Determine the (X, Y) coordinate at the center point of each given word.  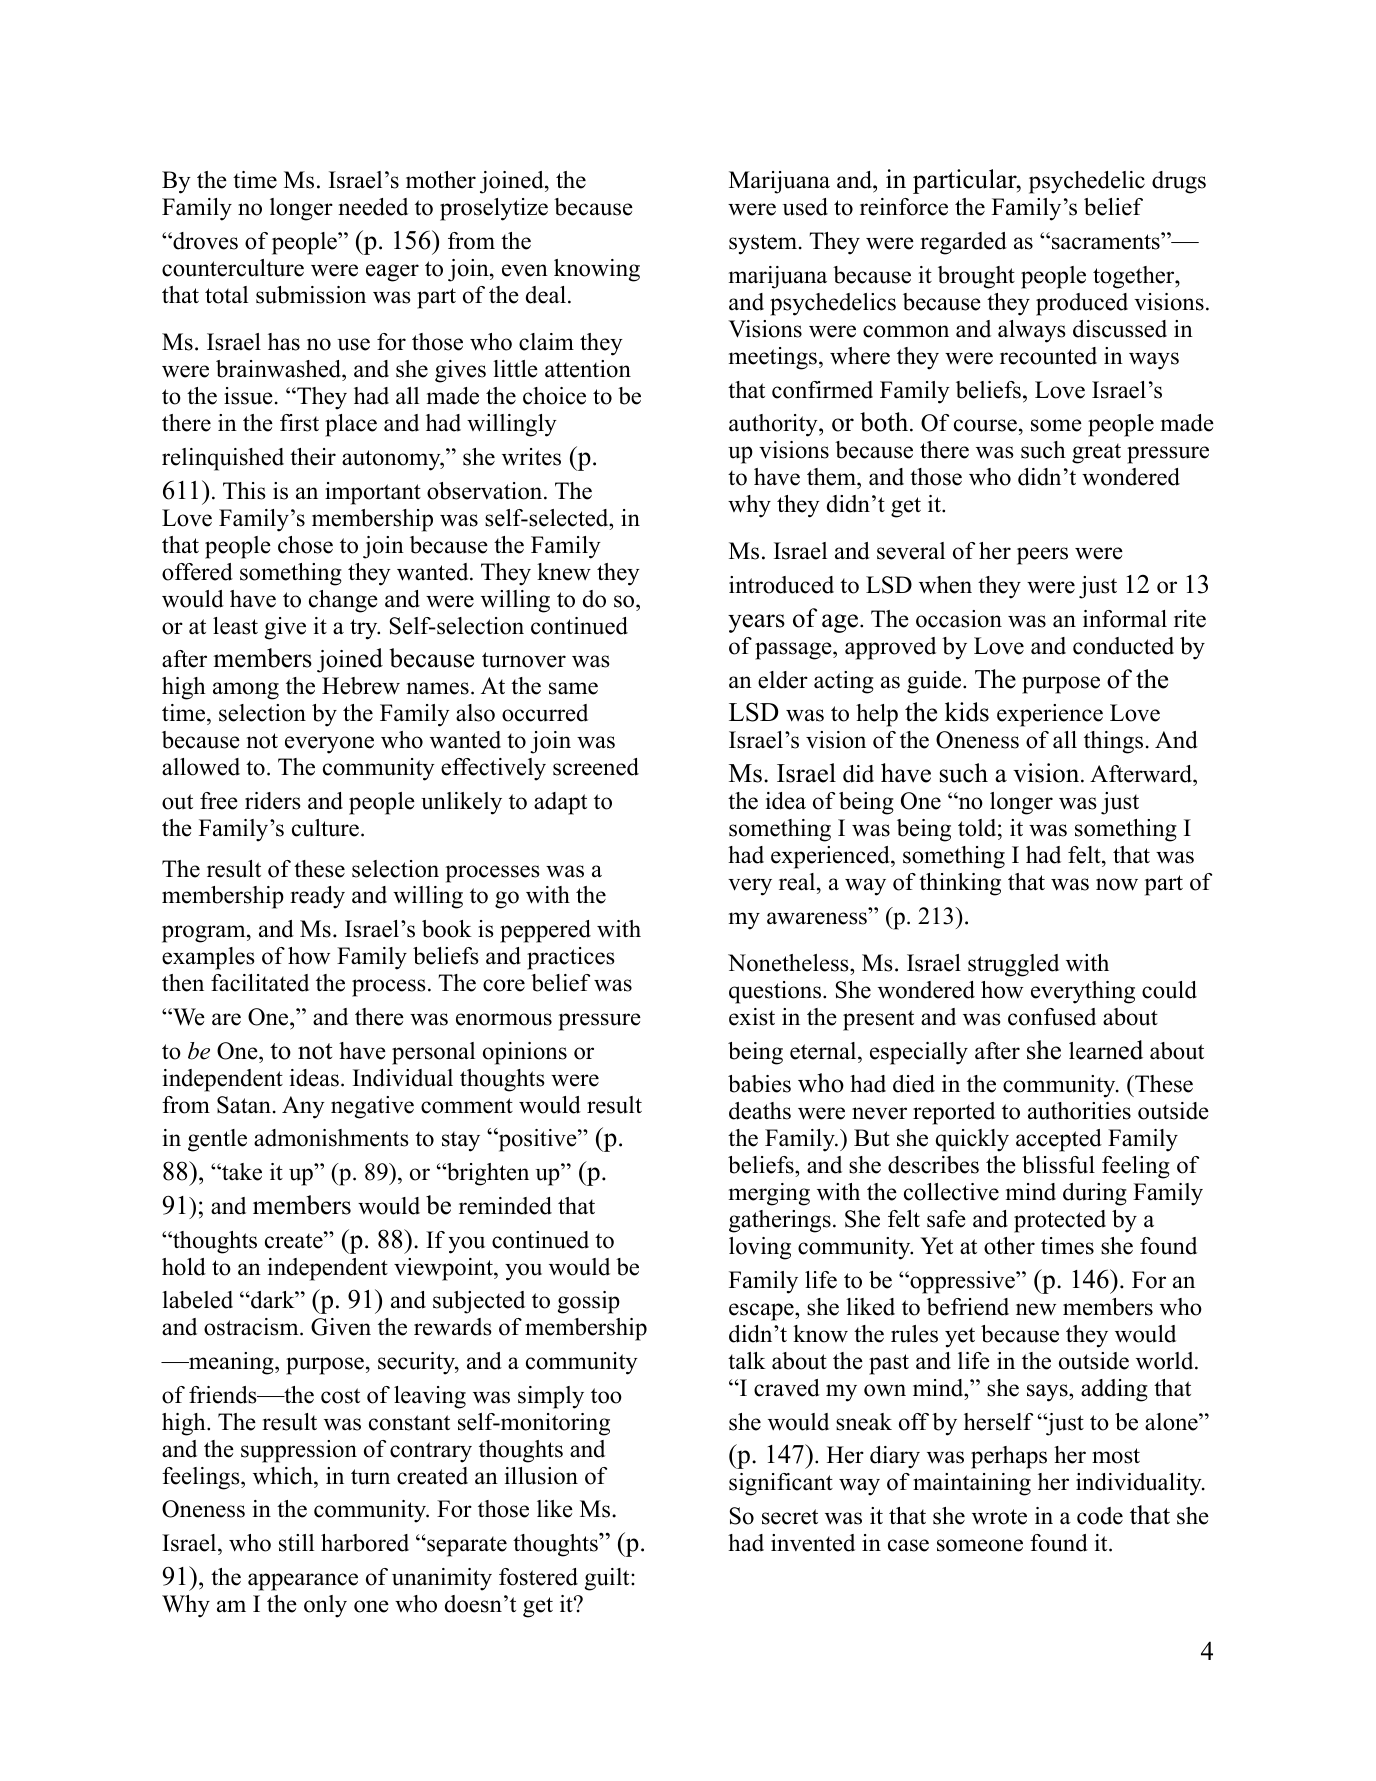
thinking (960, 884)
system (764, 244)
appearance (303, 1582)
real (798, 882)
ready (317, 897)
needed (373, 207)
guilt (608, 1579)
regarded (963, 243)
